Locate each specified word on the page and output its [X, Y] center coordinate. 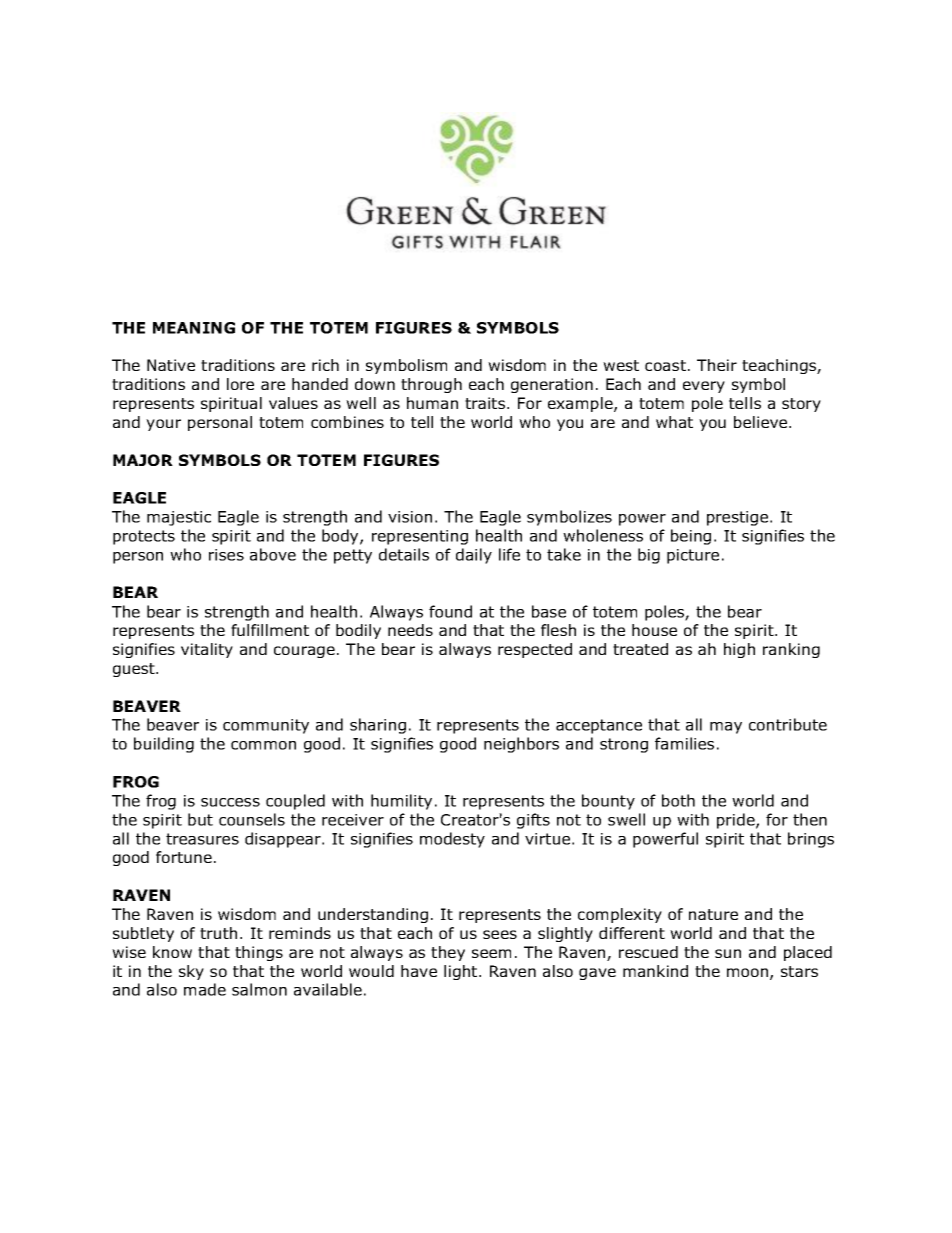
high [739, 650]
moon [747, 972]
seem [491, 953]
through [431, 385]
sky [191, 972]
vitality [207, 650]
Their [717, 365]
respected [535, 650]
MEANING [194, 328]
